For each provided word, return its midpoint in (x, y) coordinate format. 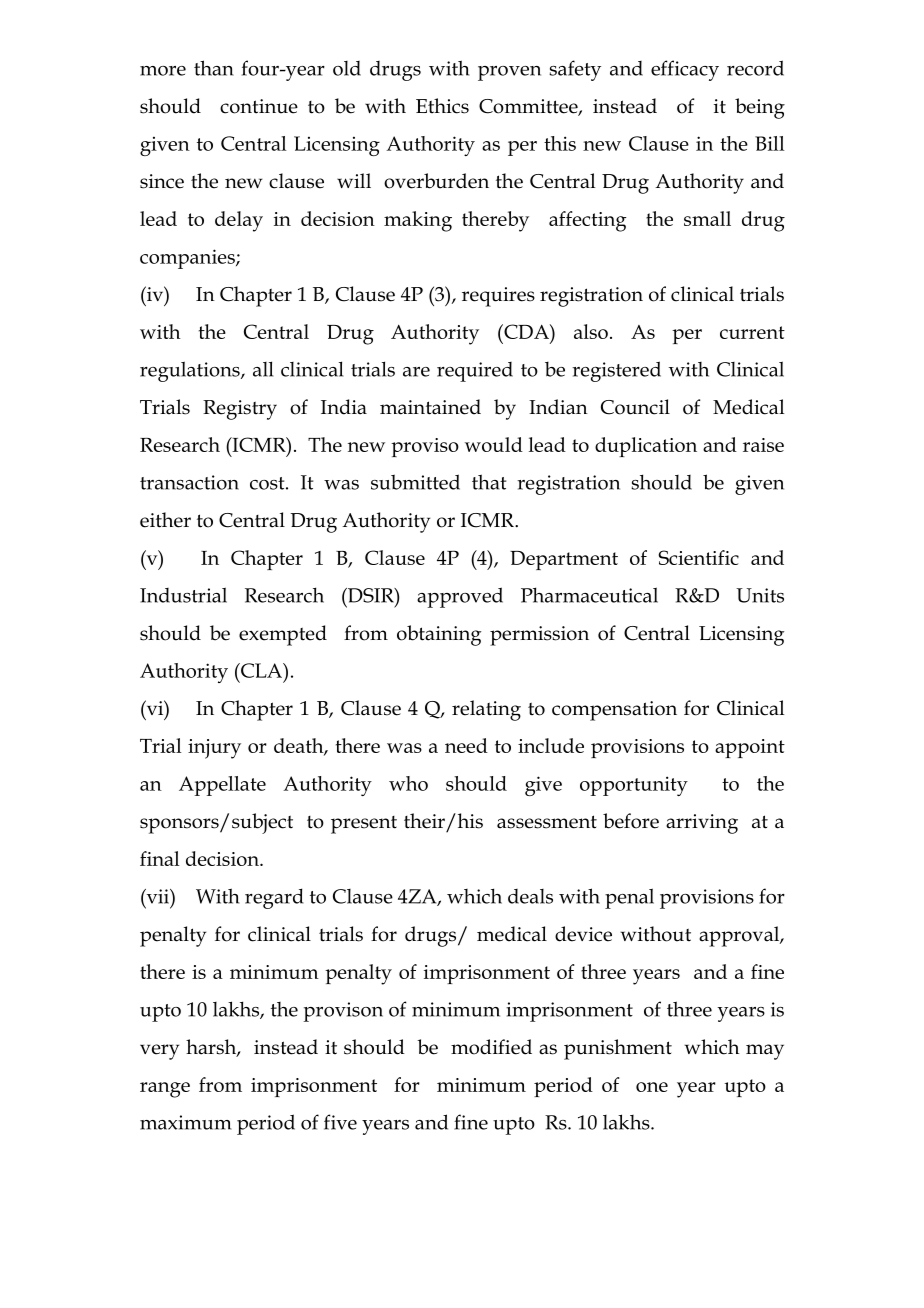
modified (491, 1047)
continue (259, 106)
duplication (646, 447)
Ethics (442, 106)
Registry (240, 410)
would (494, 444)
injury (214, 749)
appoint (750, 748)
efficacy (685, 70)
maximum (186, 1122)
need (466, 745)
